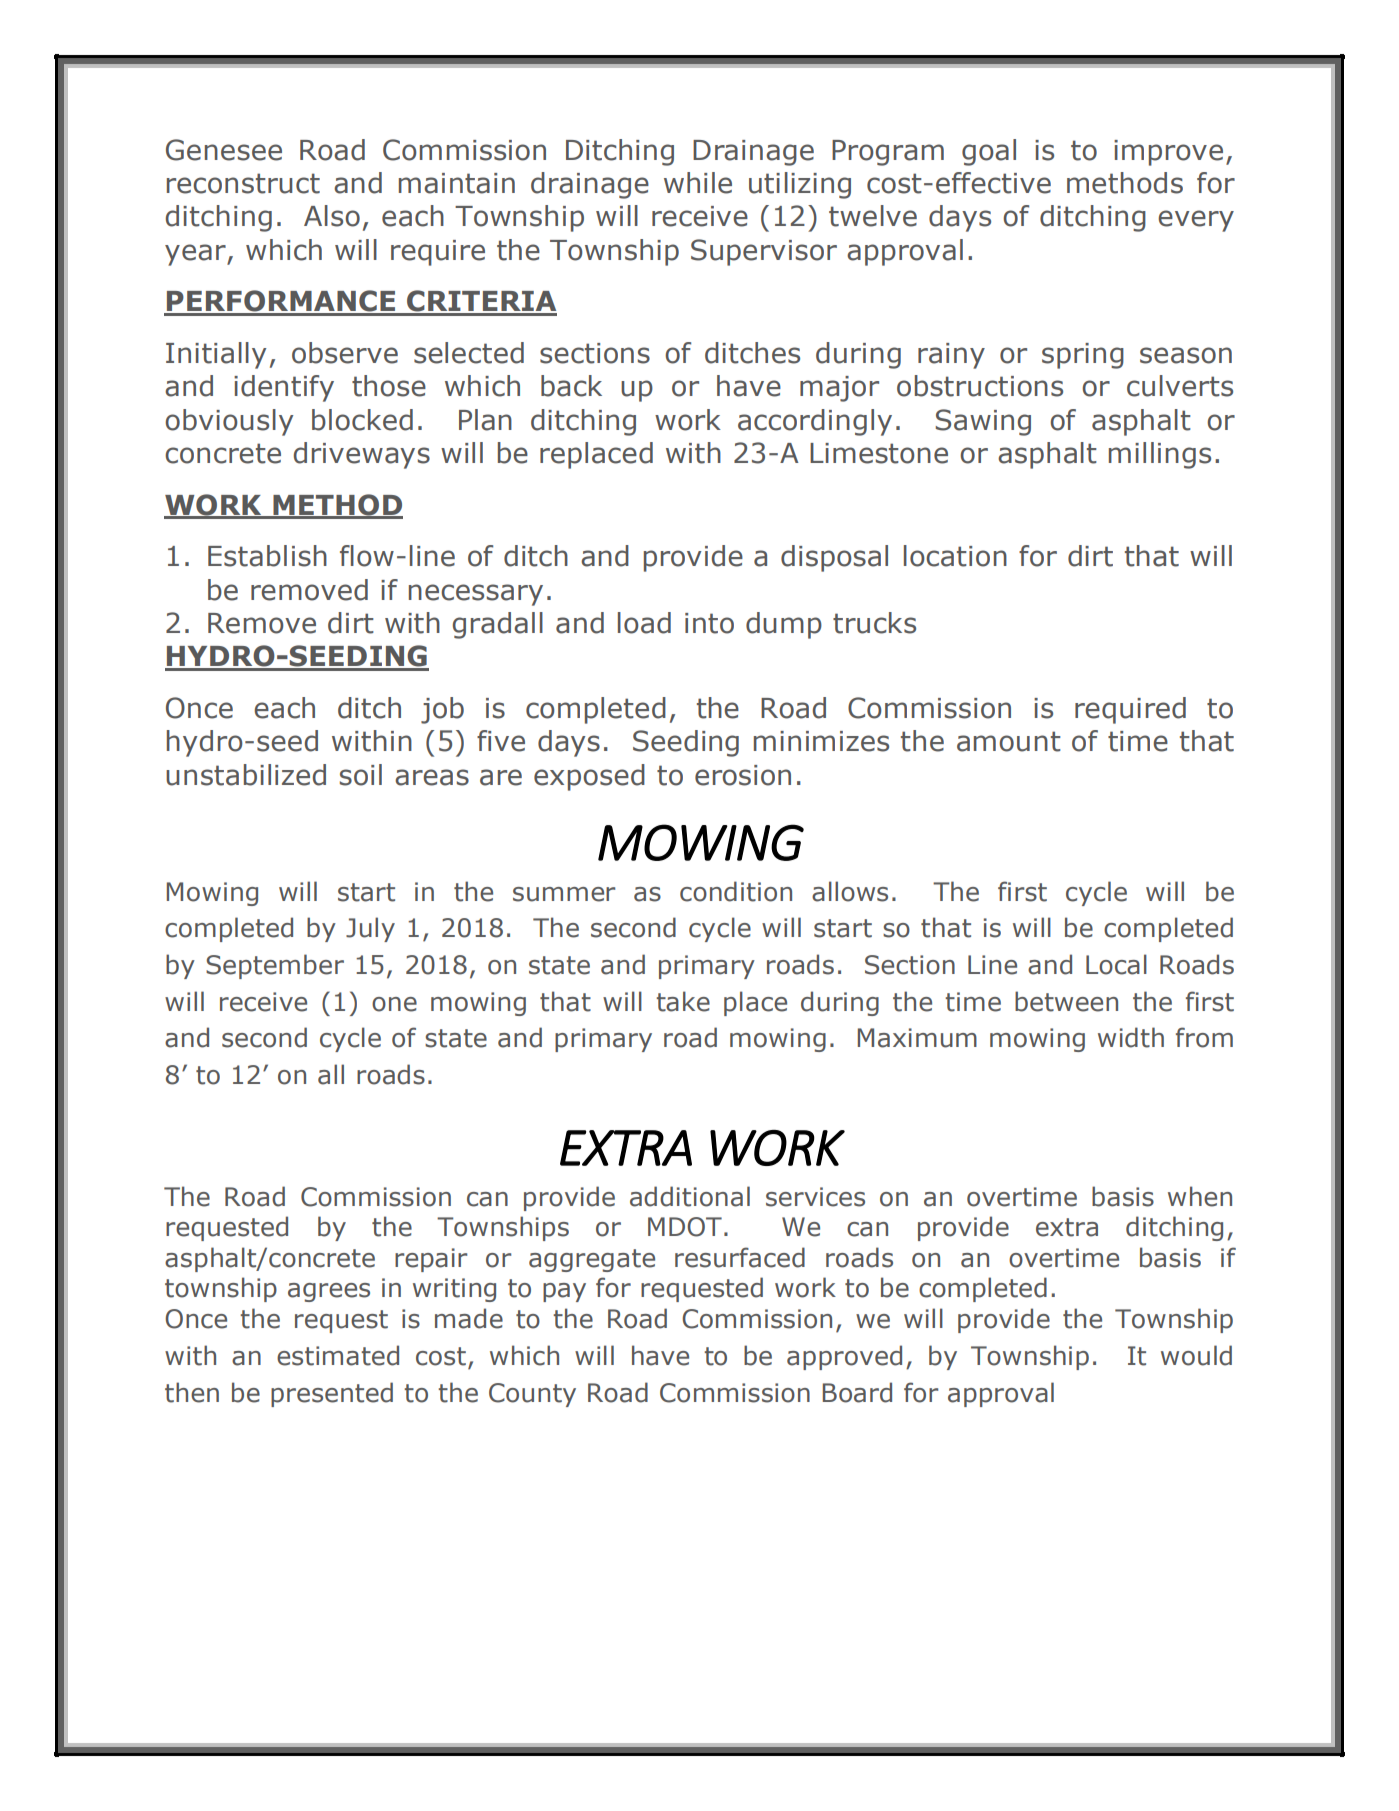 The width and height of the page is (1399, 1811). I want to click on improve, so click(1168, 153).
